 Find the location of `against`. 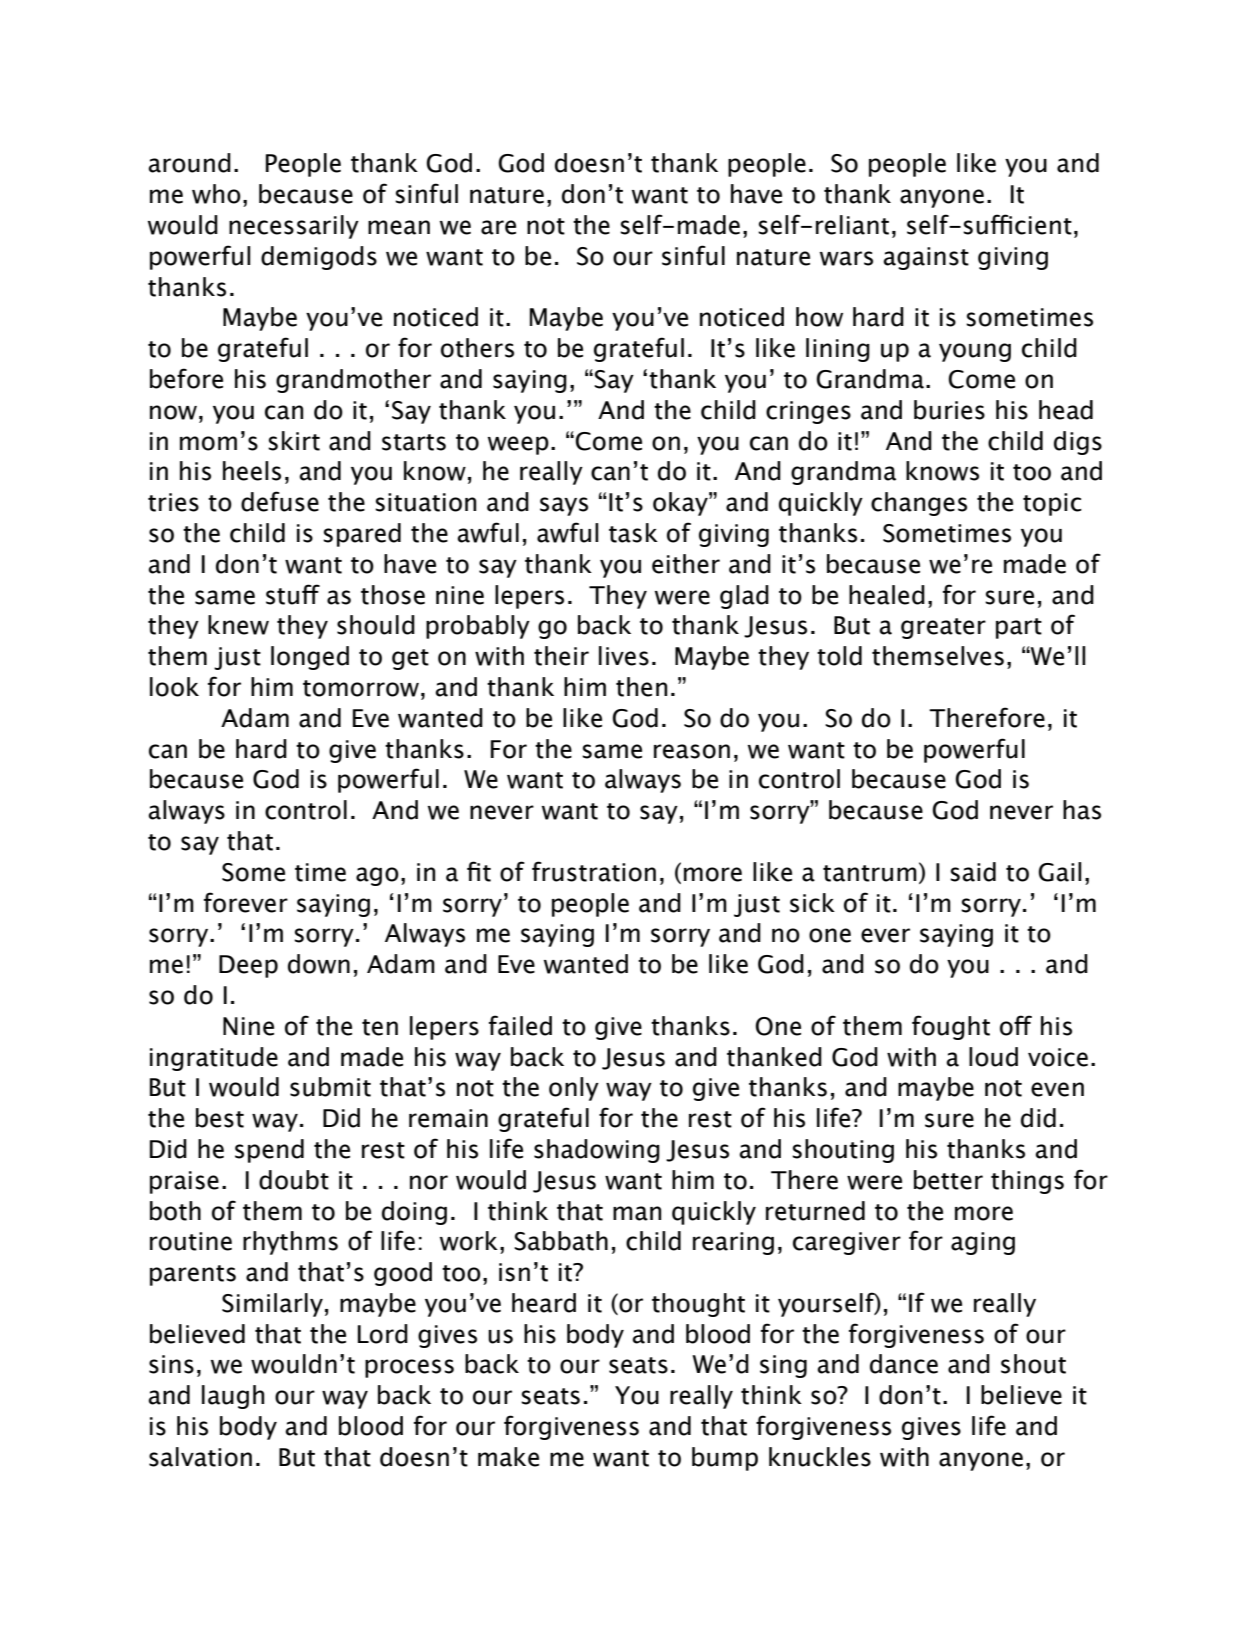

against is located at coordinates (926, 258).
